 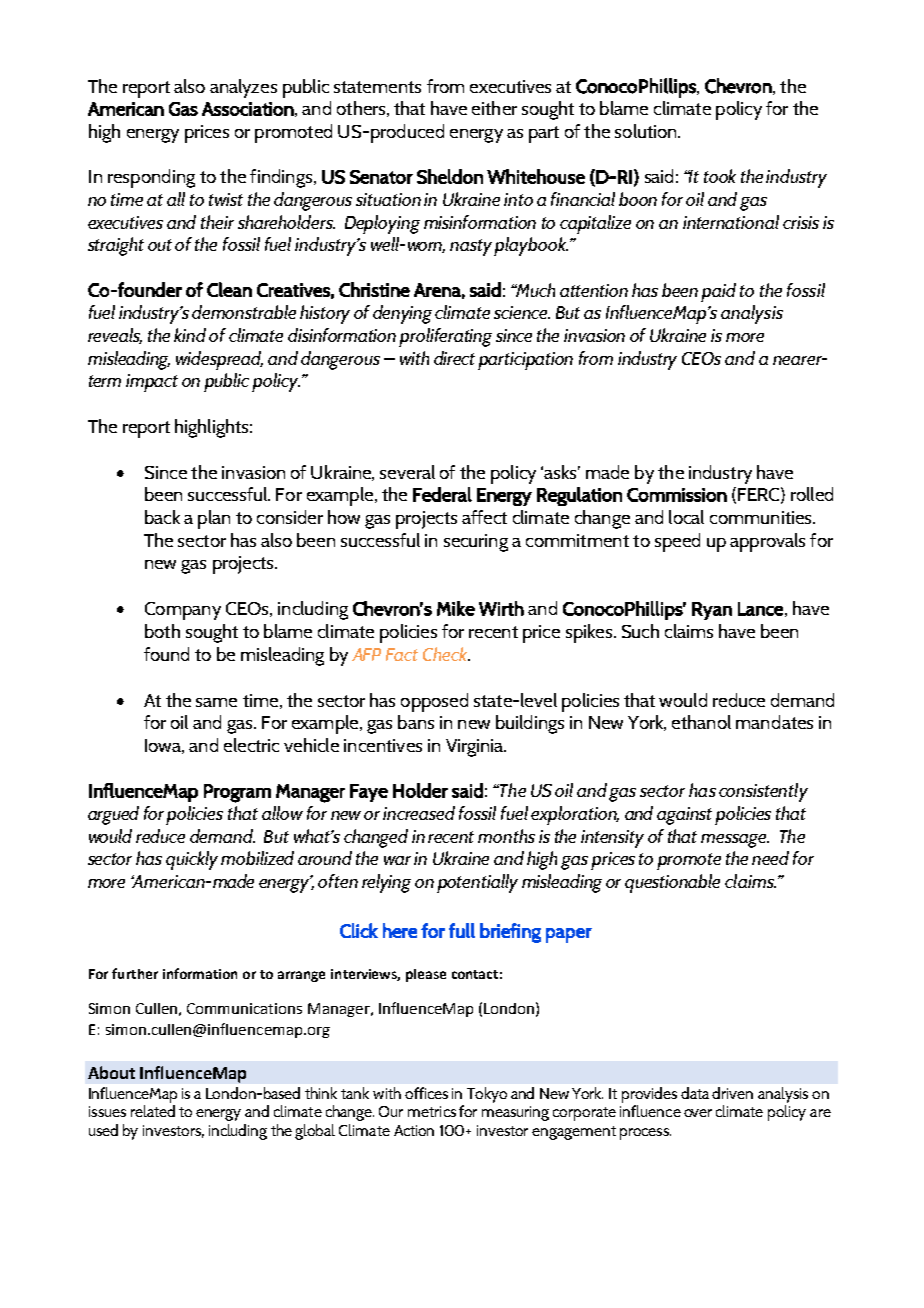 What do you see at coordinates (192, 860) in the document?
I see `quickly` at bounding box center [192, 860].
